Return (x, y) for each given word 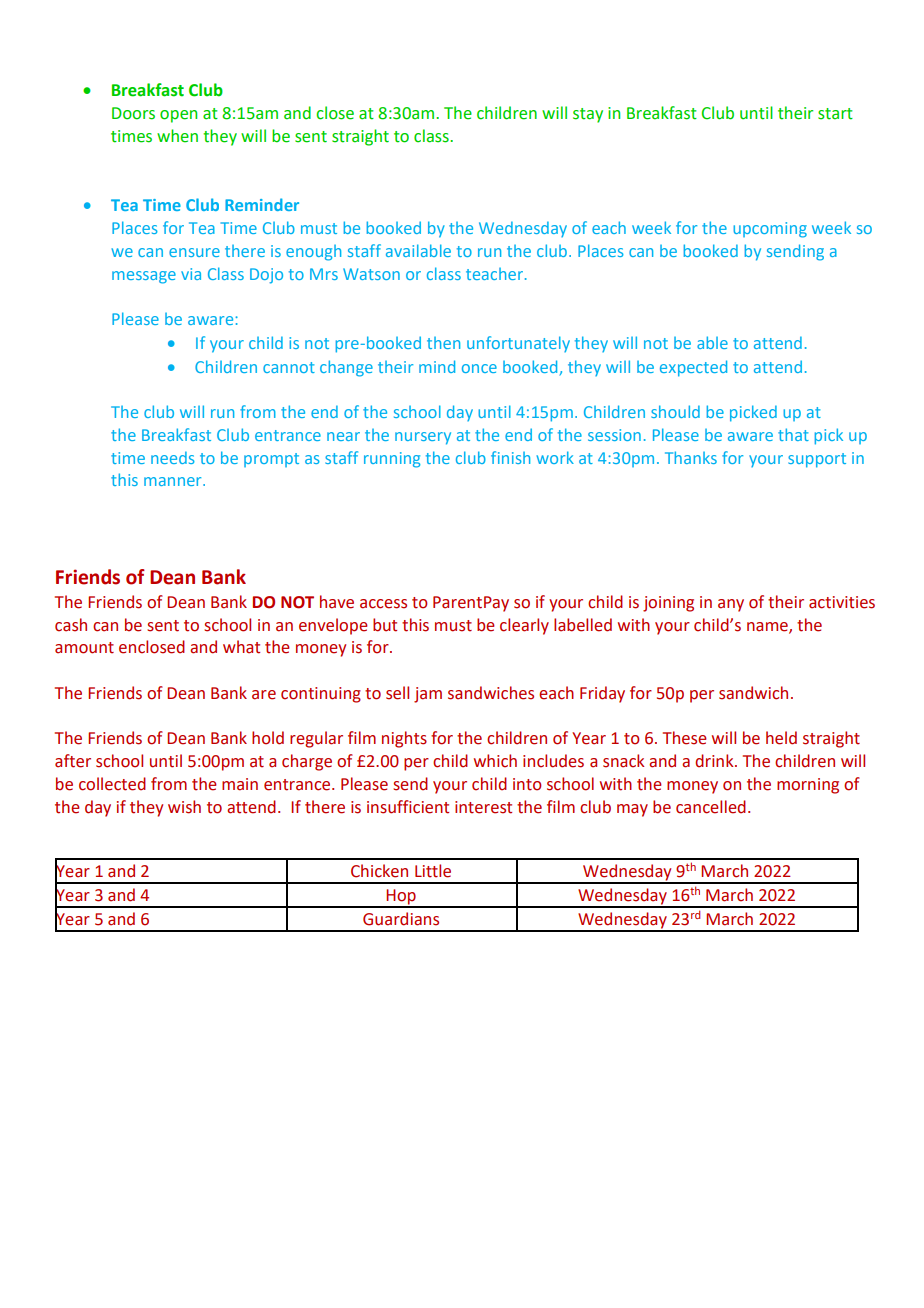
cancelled (711, 807)
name (768, 627)
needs (173, 457)
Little (433, 871)
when (177, 136)
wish (184, 807)
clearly (524, 626)
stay (588, 115)
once (479, 368)
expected (693, 368)
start (835, 114)
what (241, 647)
